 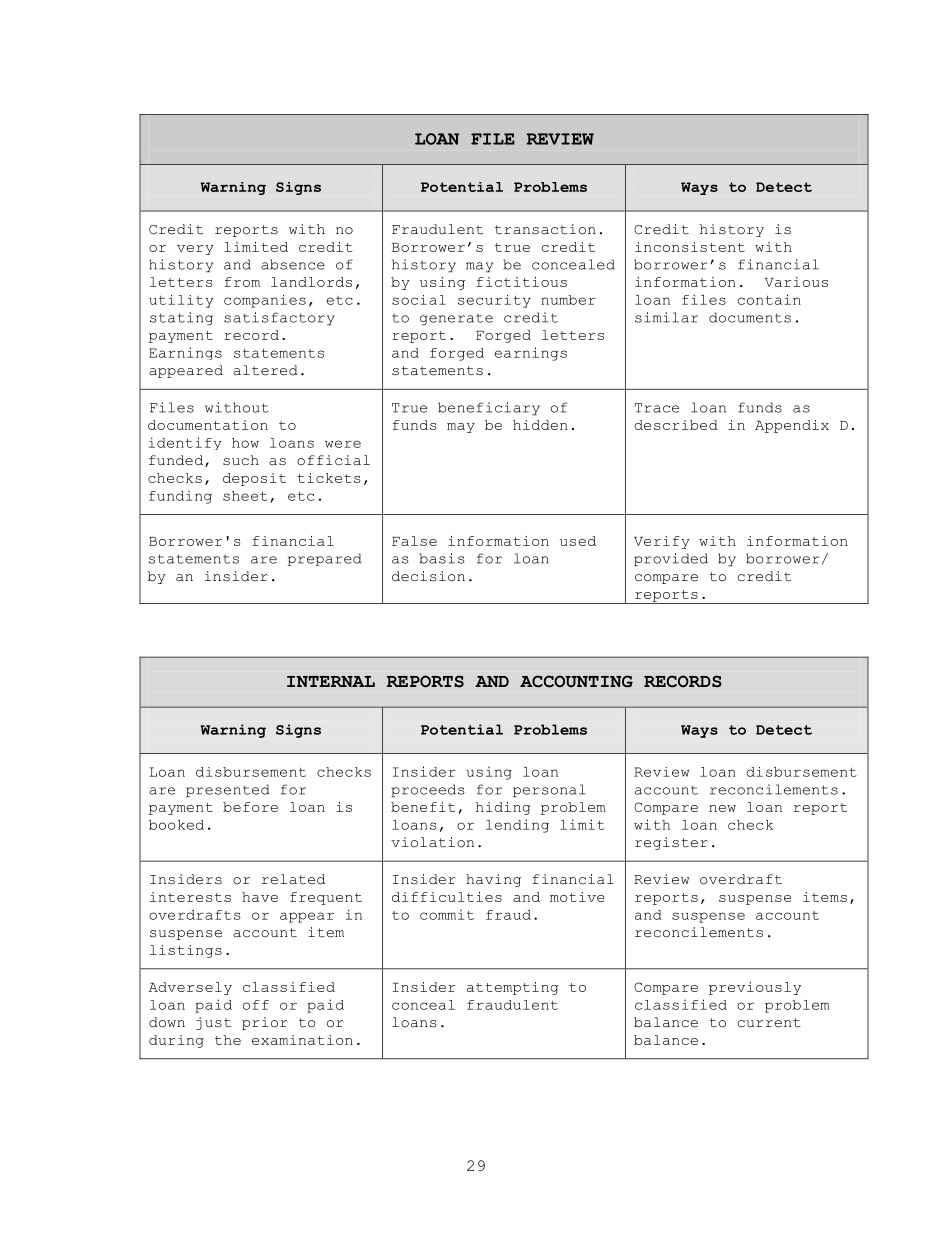 What do you see at coordinates (503, 808) in the screenshot?
I see `hiding` at bounding box center [503, 808].
